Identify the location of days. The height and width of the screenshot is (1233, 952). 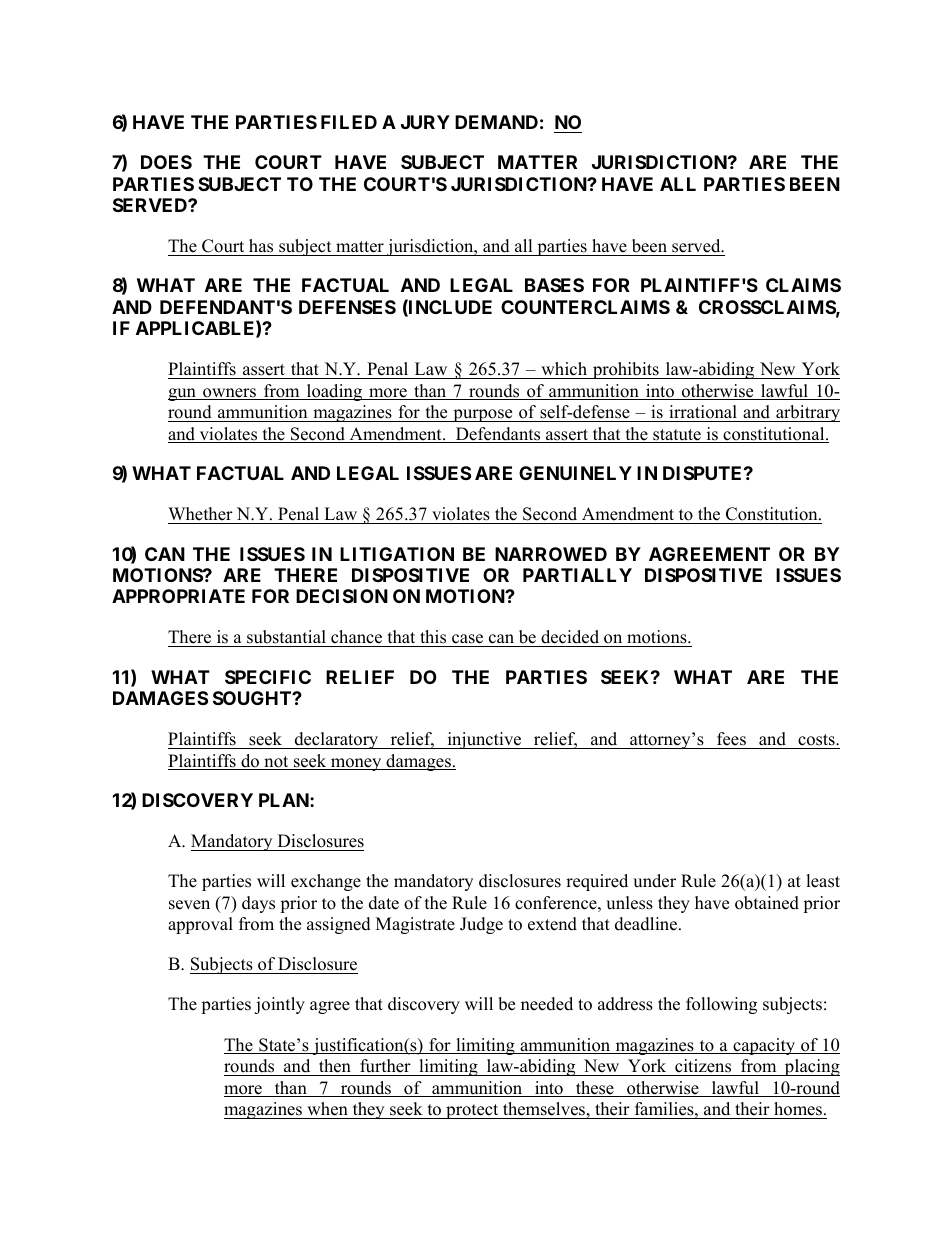
(258, 904).
